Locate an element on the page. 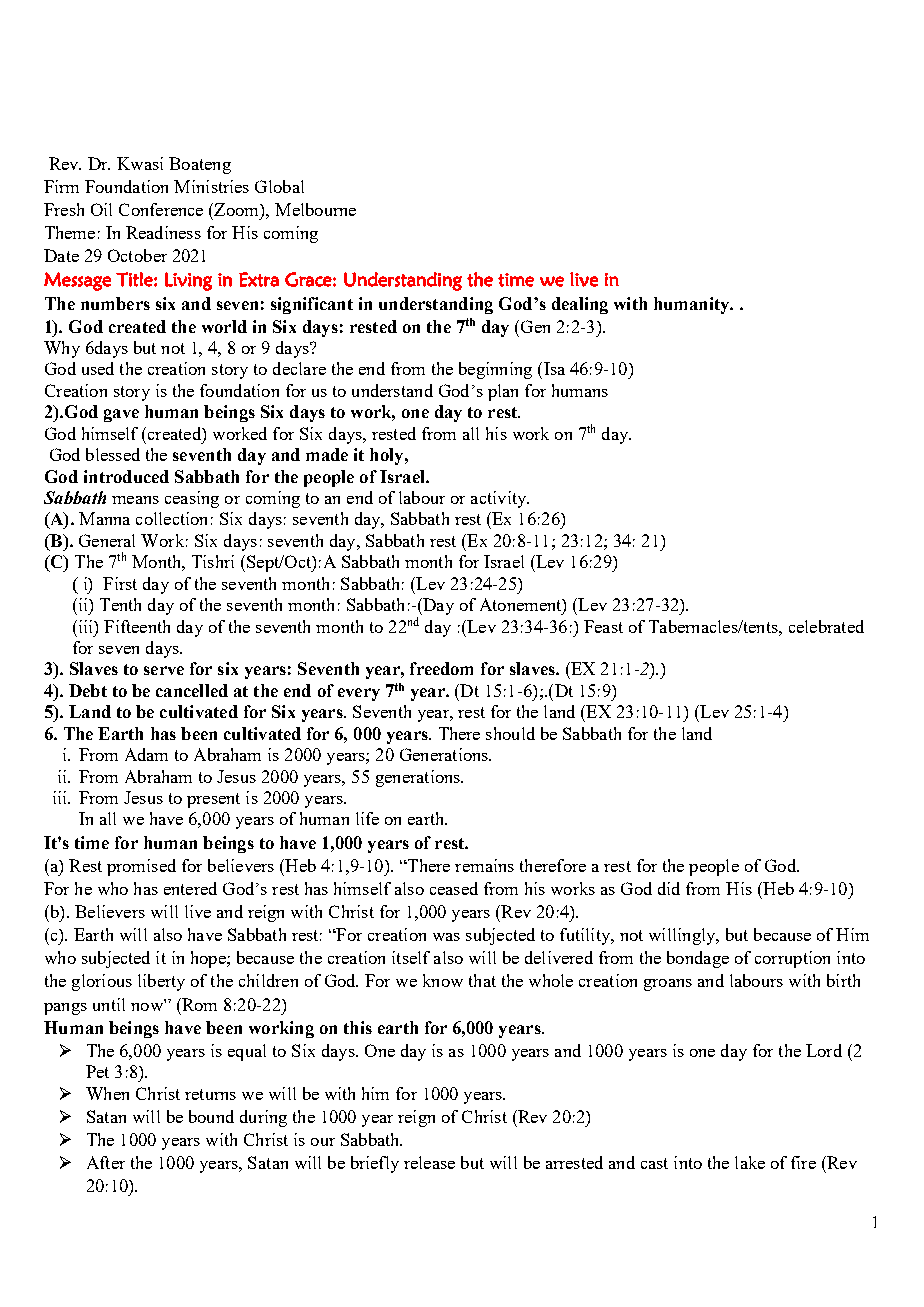 This image has width=924, height=1307. activity is located at coordinates (500, 499).
